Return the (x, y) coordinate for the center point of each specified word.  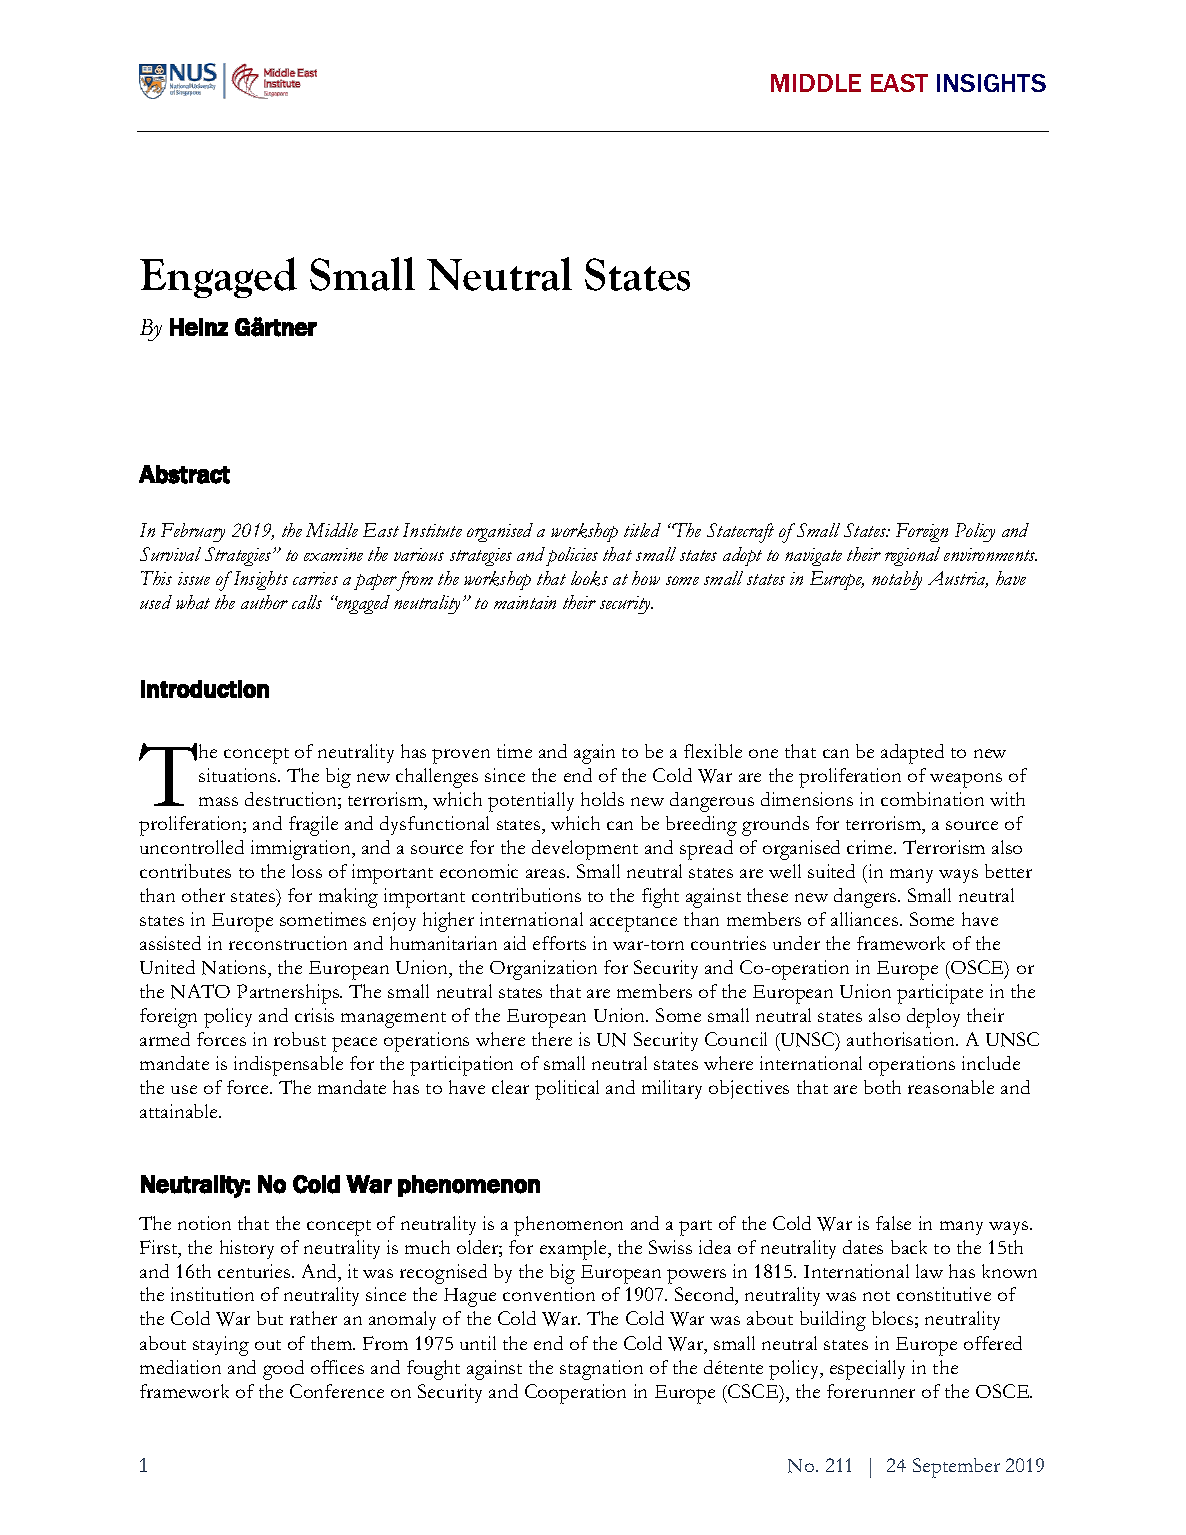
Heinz (199, 327)
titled (642, 530)
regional (912, 556)
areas (547, 873)
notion (204, 1223)
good (283, 1370)
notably (897, 580)
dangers (866, 898)
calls (307, 602)
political (567, 1090)
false (893, 1223)
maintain (525, 602)
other (203, 895)
